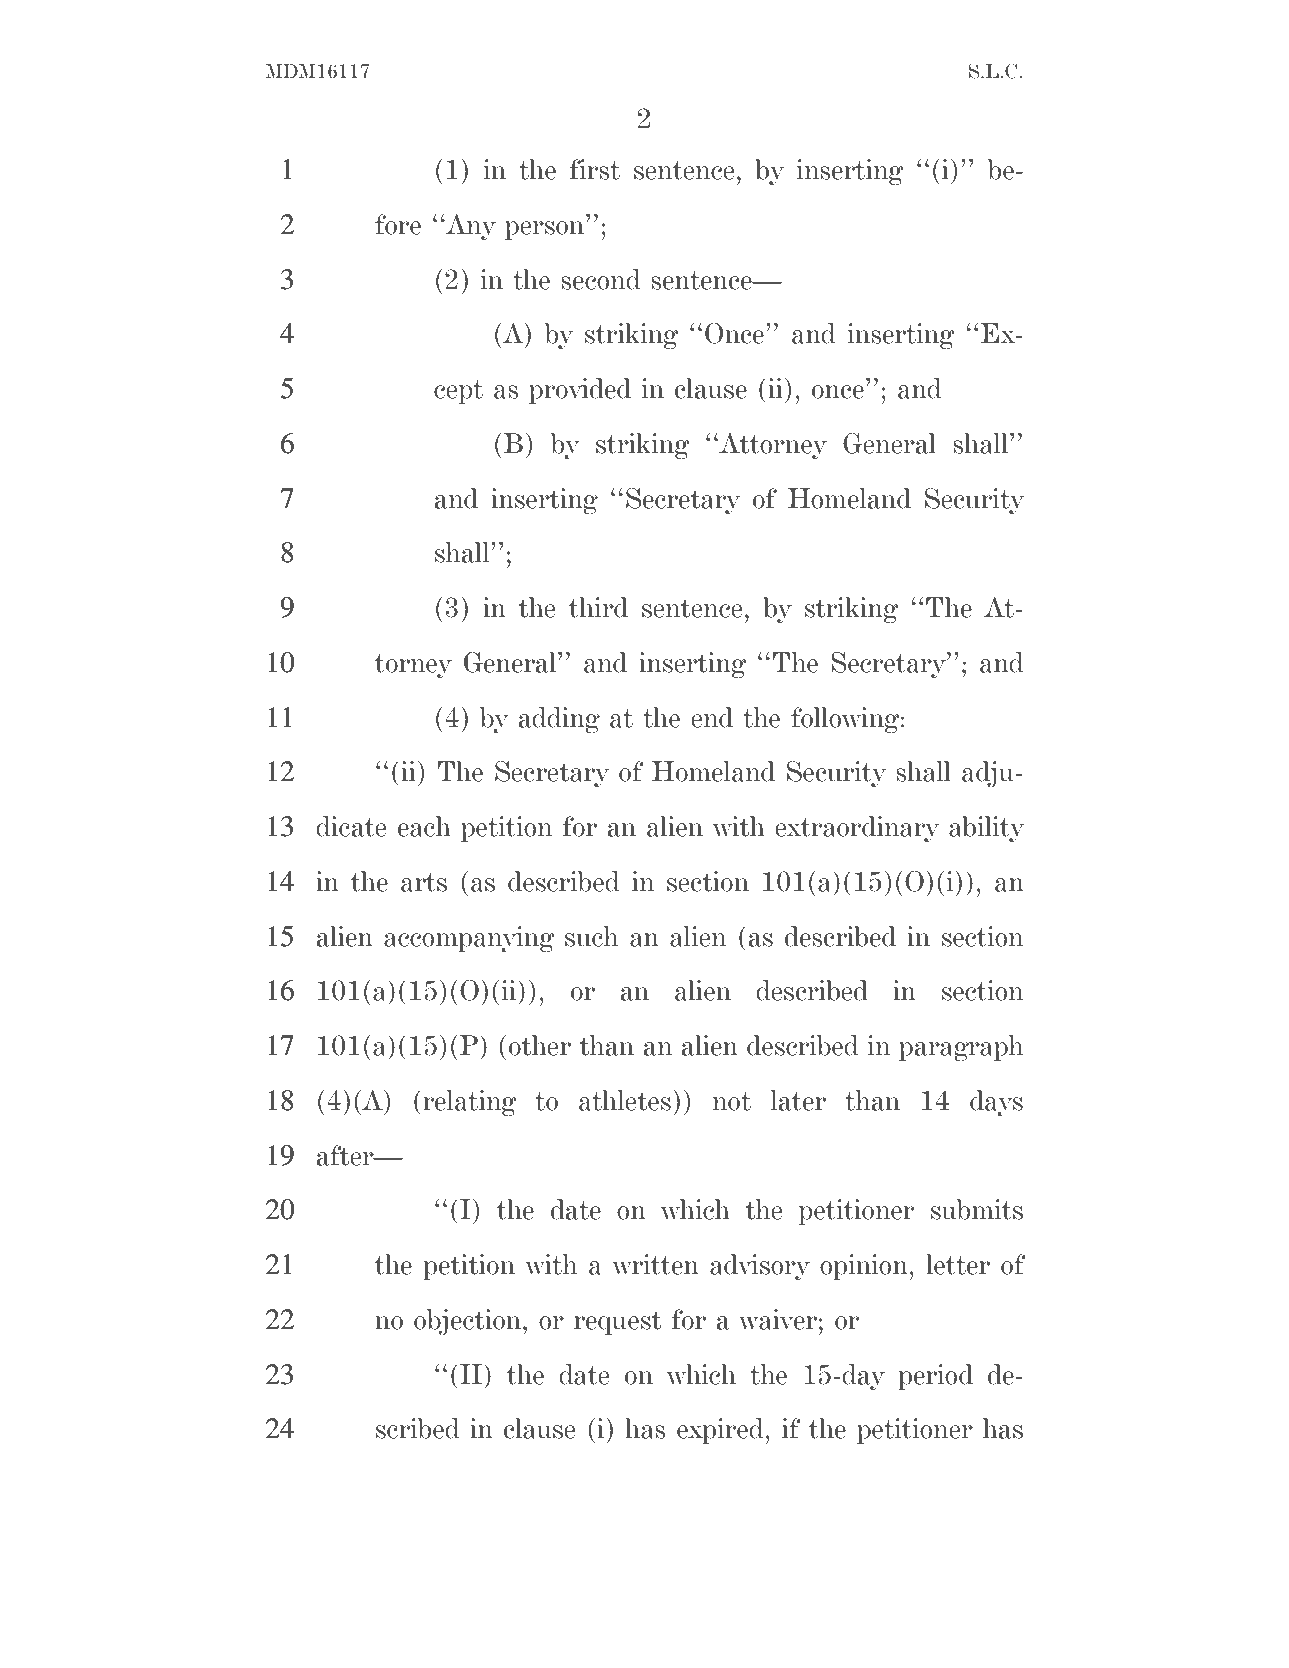 This page has height=1668, width=1289. I want to click on provided, so click(580, 391).
